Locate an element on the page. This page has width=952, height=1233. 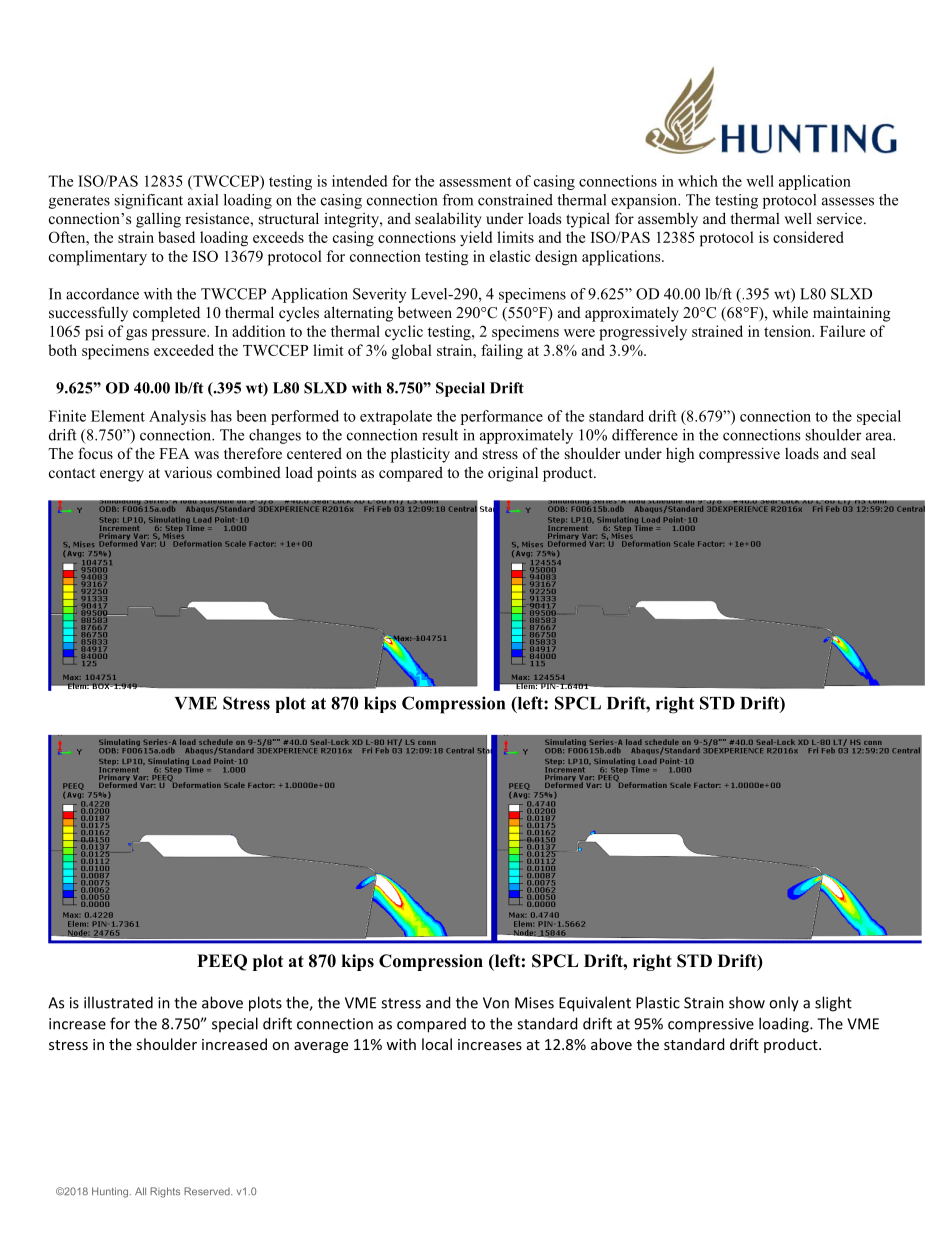
Hunting is located at coordinates (111, 1192).
